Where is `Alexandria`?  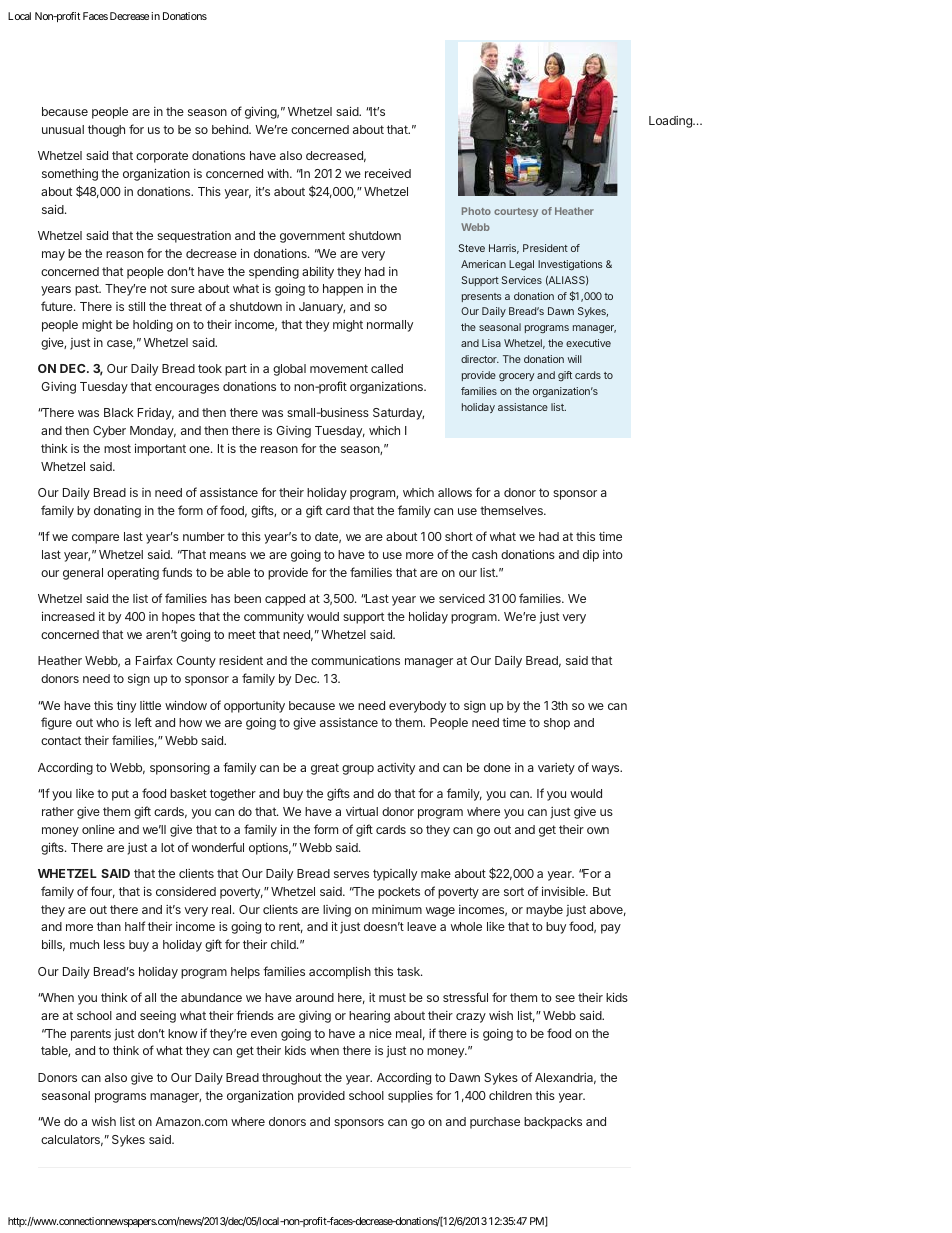
Alexandria is located at coordinates (565, 1078).
